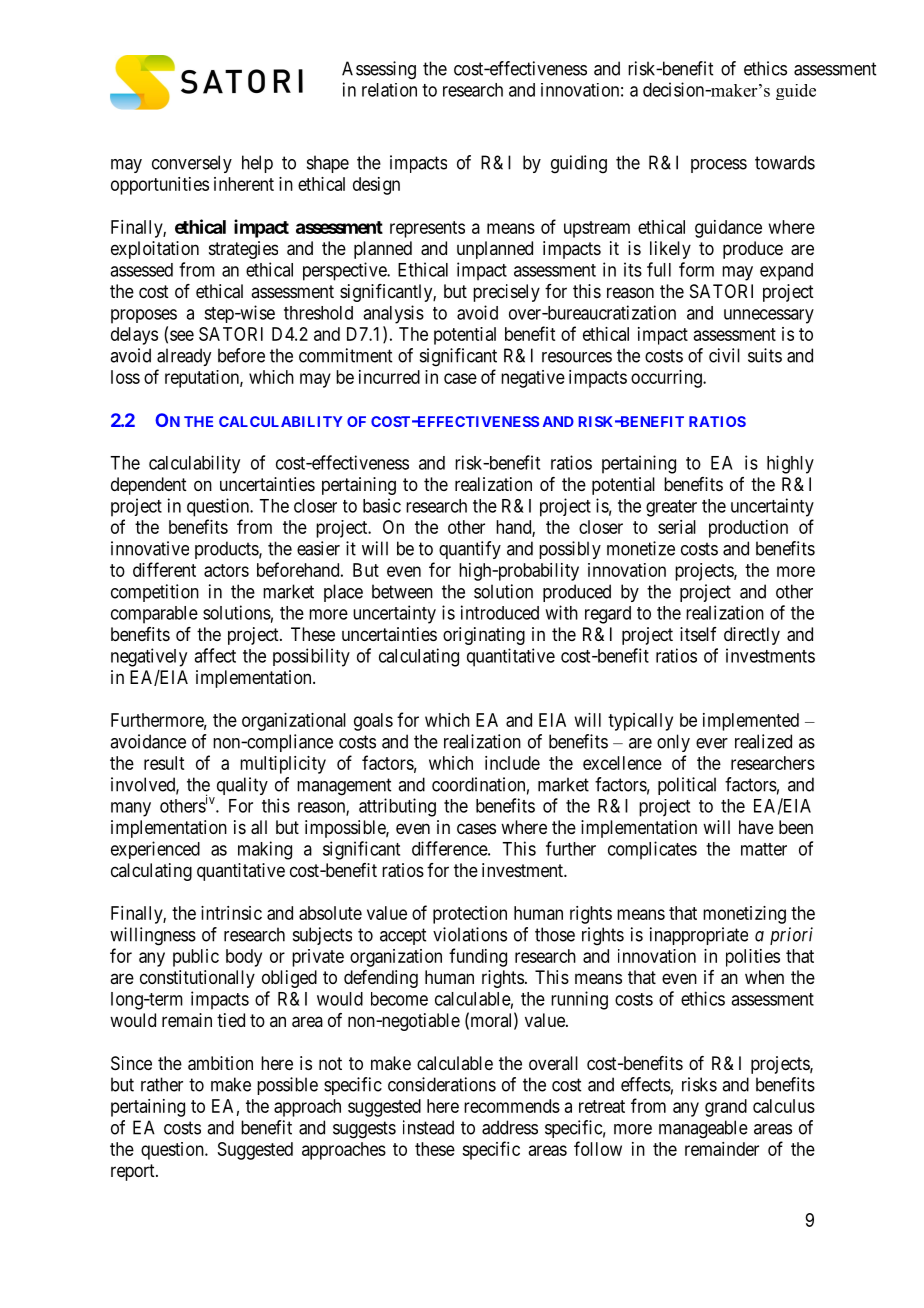 Image resolution: width=924 pixels, height=1308 pixels. What do you see at coordinates (192, 164) in the screenshot?
I see `conversely` at bounding box center [192, 164].
